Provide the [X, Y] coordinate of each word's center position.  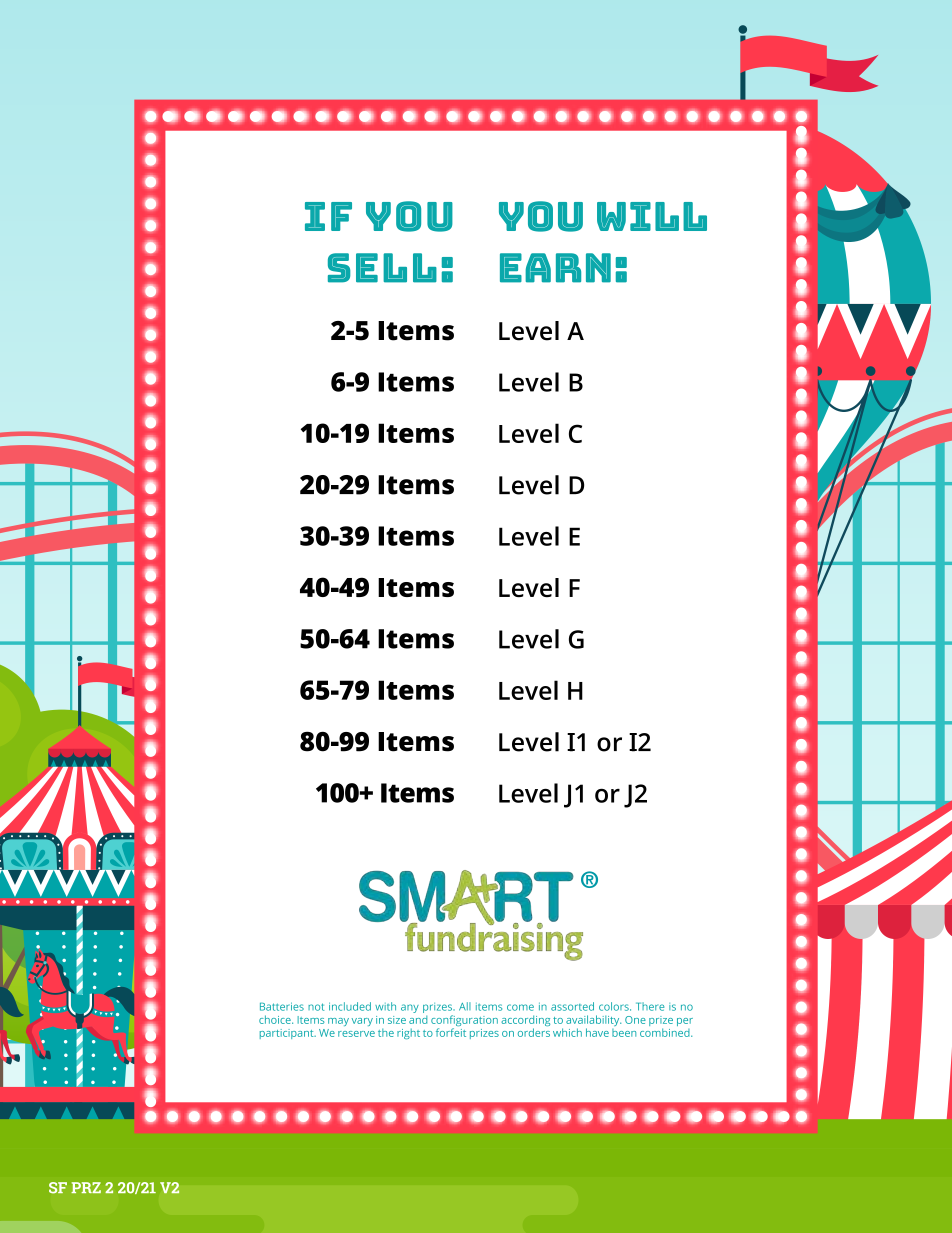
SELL [382, 268]
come [520, 1007]
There [650, 1006]
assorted [572, 1006]
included [350, 1006]
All [465, 1006]
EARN [555, 268]
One [635, 1020]
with [385, 1006]
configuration [464, 1022]
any [410, 1008]
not [316, 1007]
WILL [652, 216]
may [338, 1022]
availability [593, 1022]
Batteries [282, 1006]
